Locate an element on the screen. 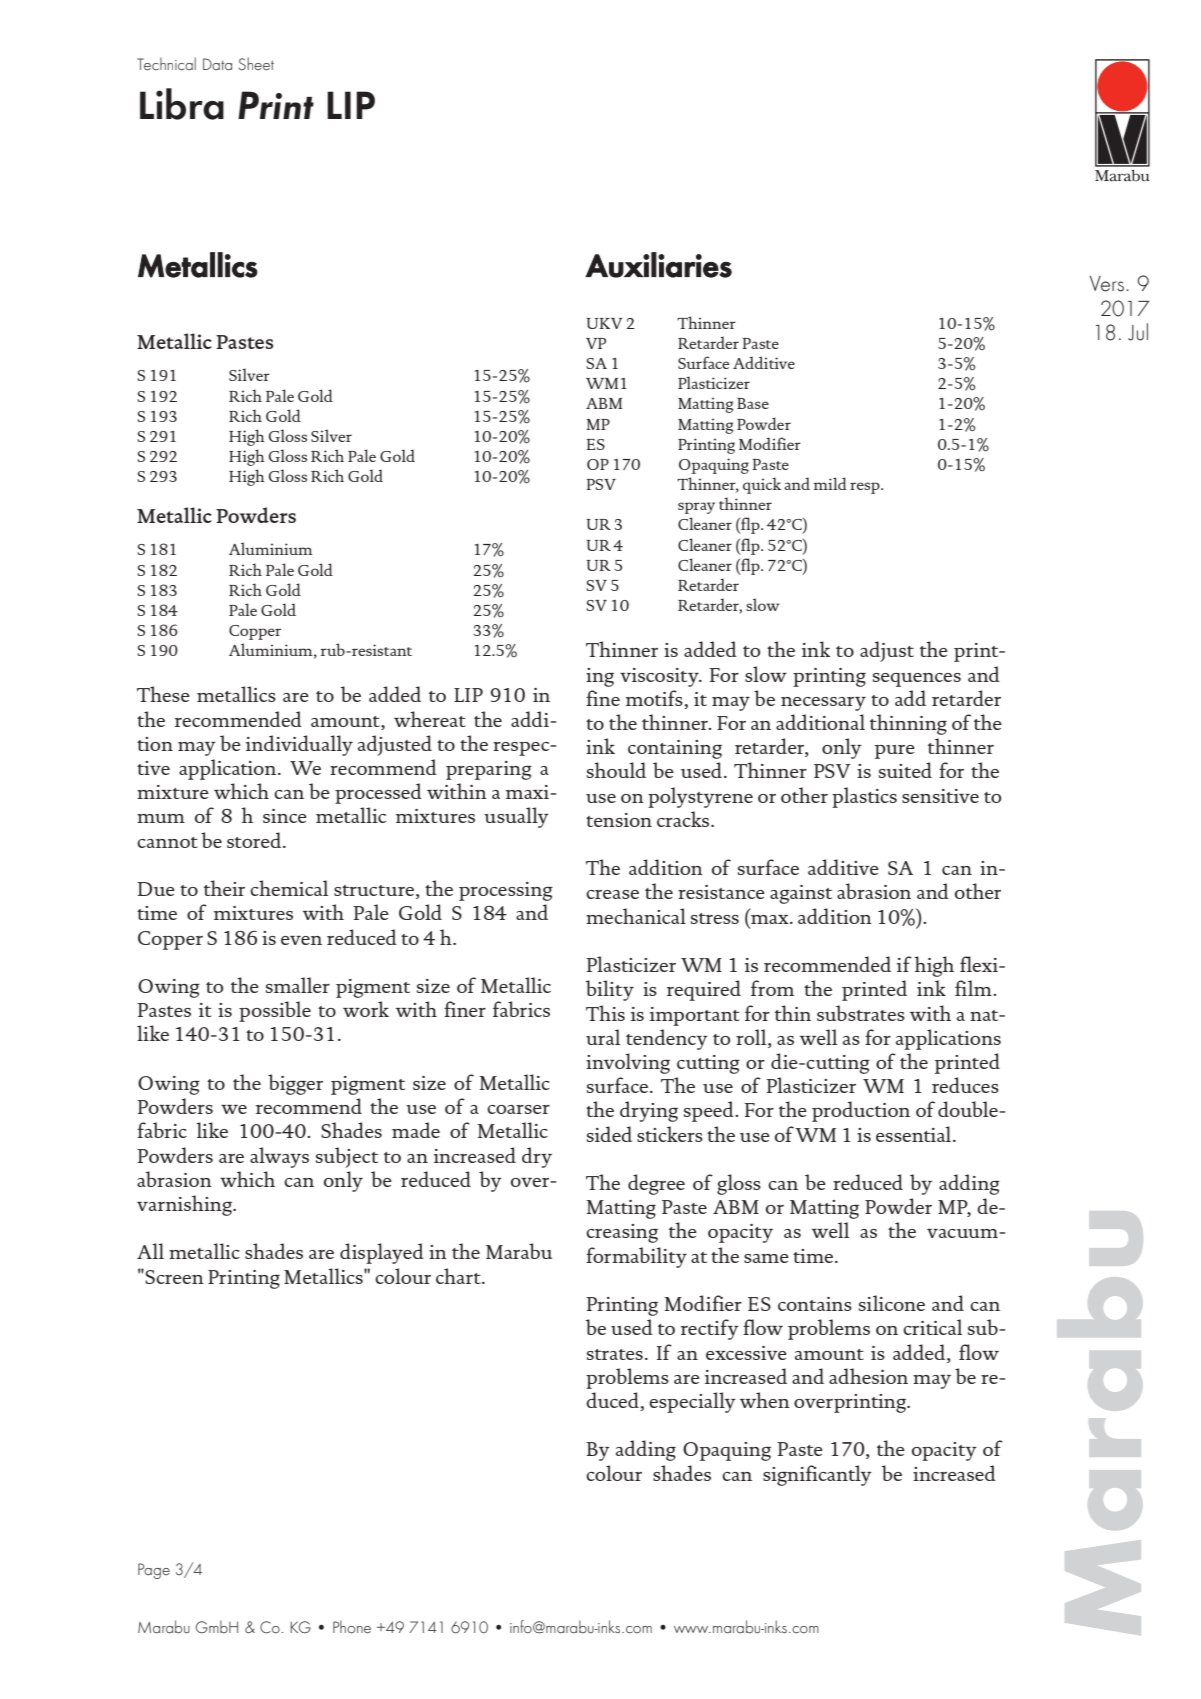  mild is located at coordinates (830, 483).
